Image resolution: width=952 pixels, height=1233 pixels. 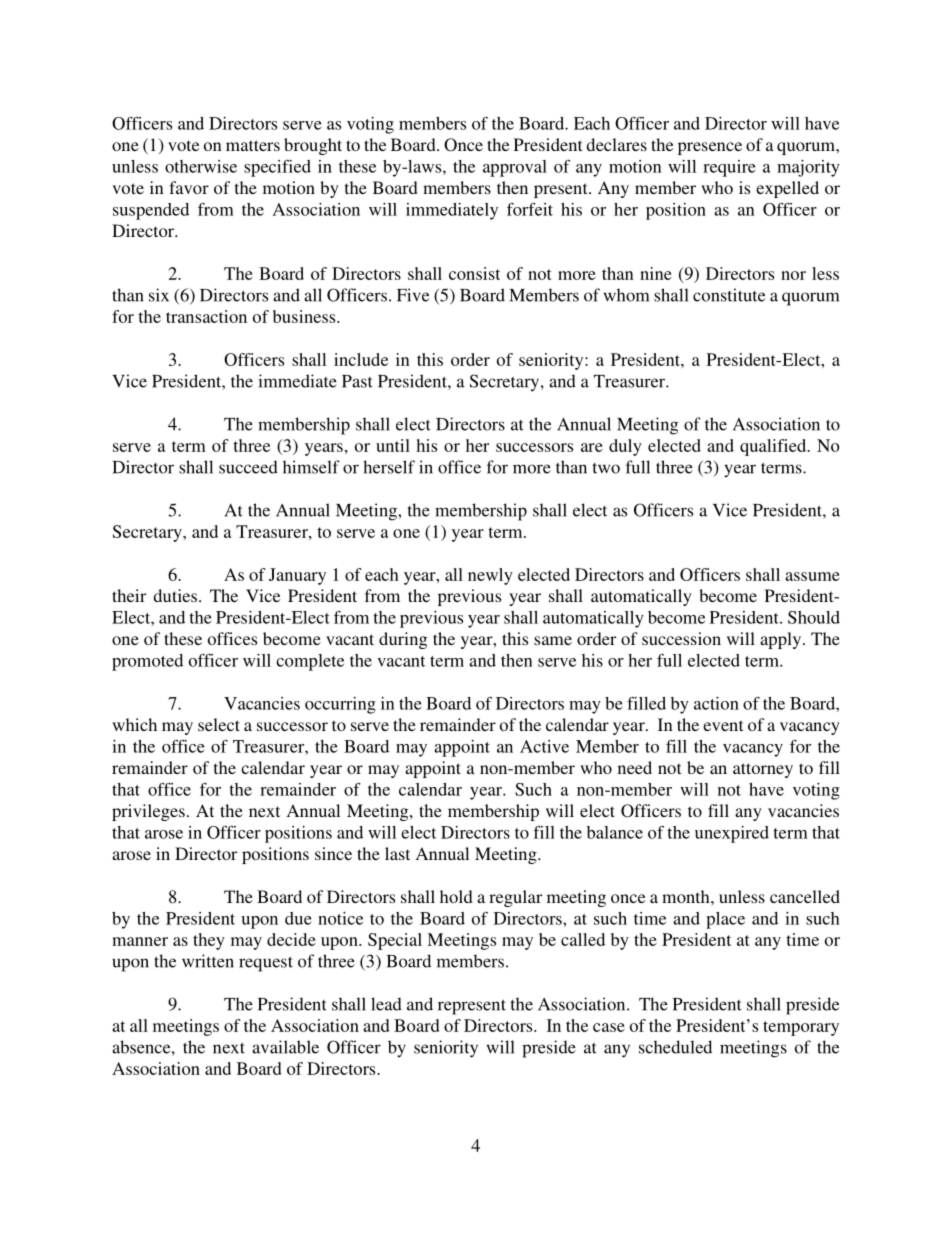 I want to click on Active, so click(x=544, y=746).
